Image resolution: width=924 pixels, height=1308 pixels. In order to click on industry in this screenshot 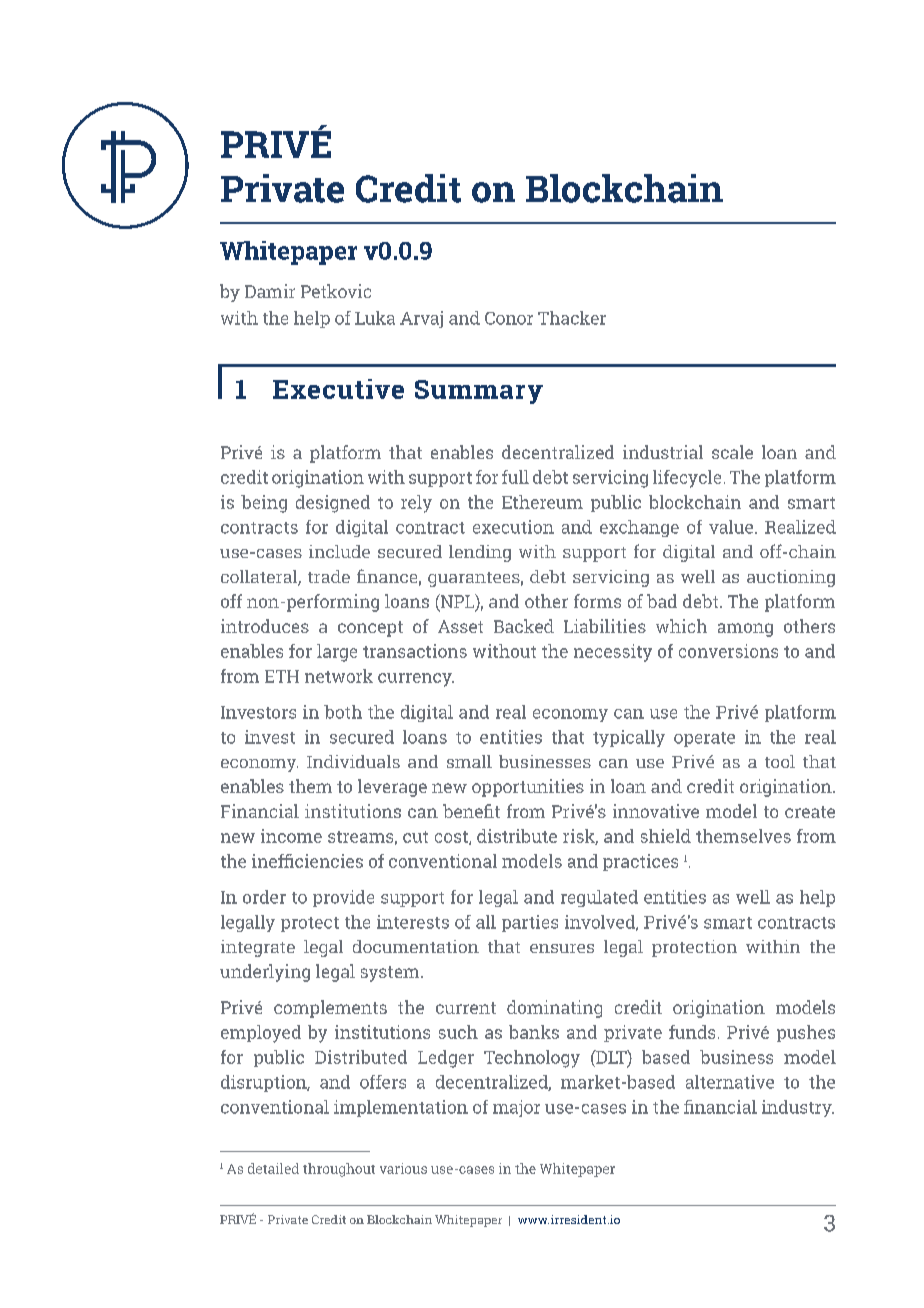, I will do `click(798, 1108)`.
